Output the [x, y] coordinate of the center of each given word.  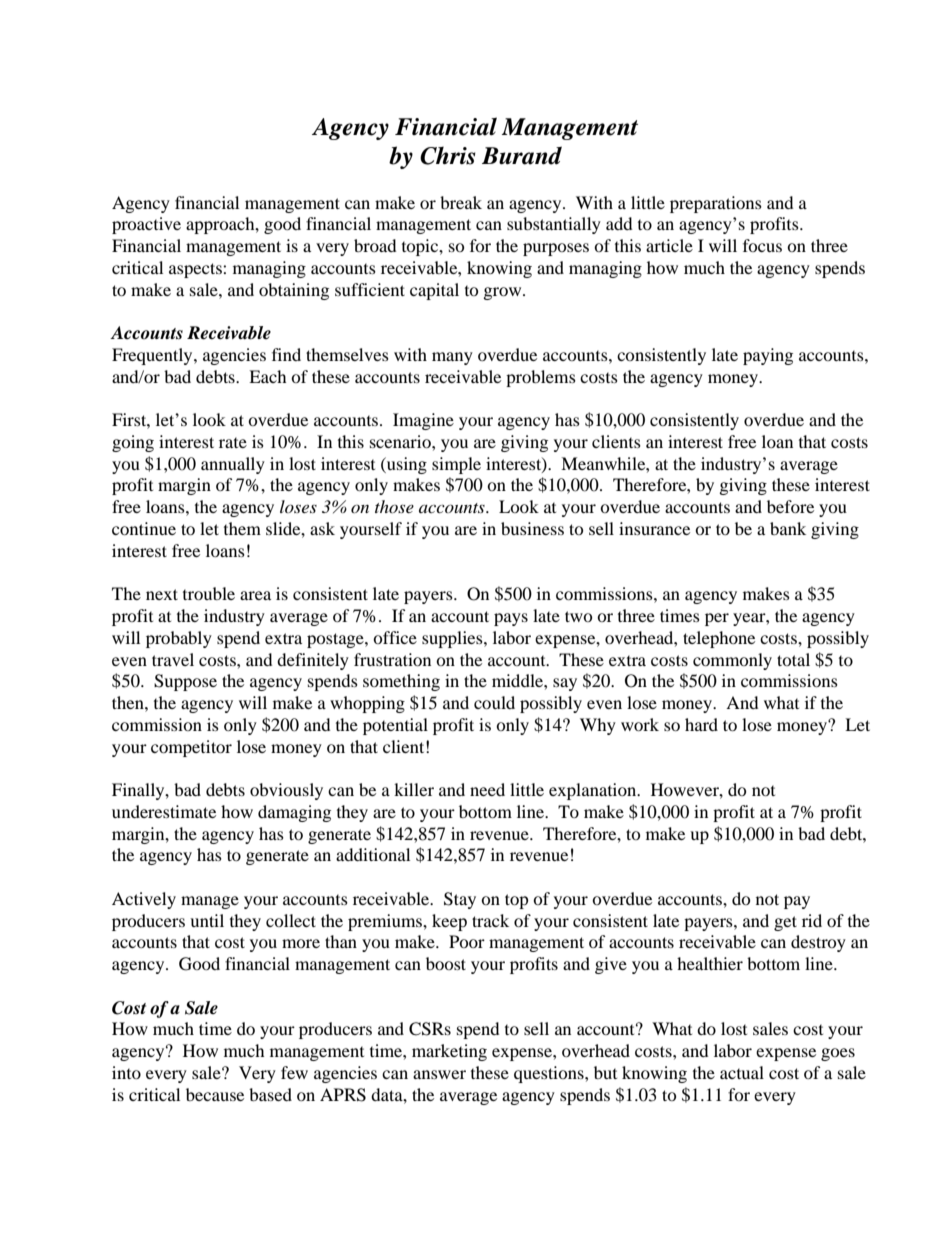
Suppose [185, 682]
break [461, 202]
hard [701, 724]
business [532, 528]
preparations [716, 204]
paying [768, 356]
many [452, 358]
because [215, 1094]
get [785, 923]
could [494, 702]
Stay [460, 900]
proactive [146, 225]
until [207, 920]
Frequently [153, 356]
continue [144, 528]
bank [788, 528]
